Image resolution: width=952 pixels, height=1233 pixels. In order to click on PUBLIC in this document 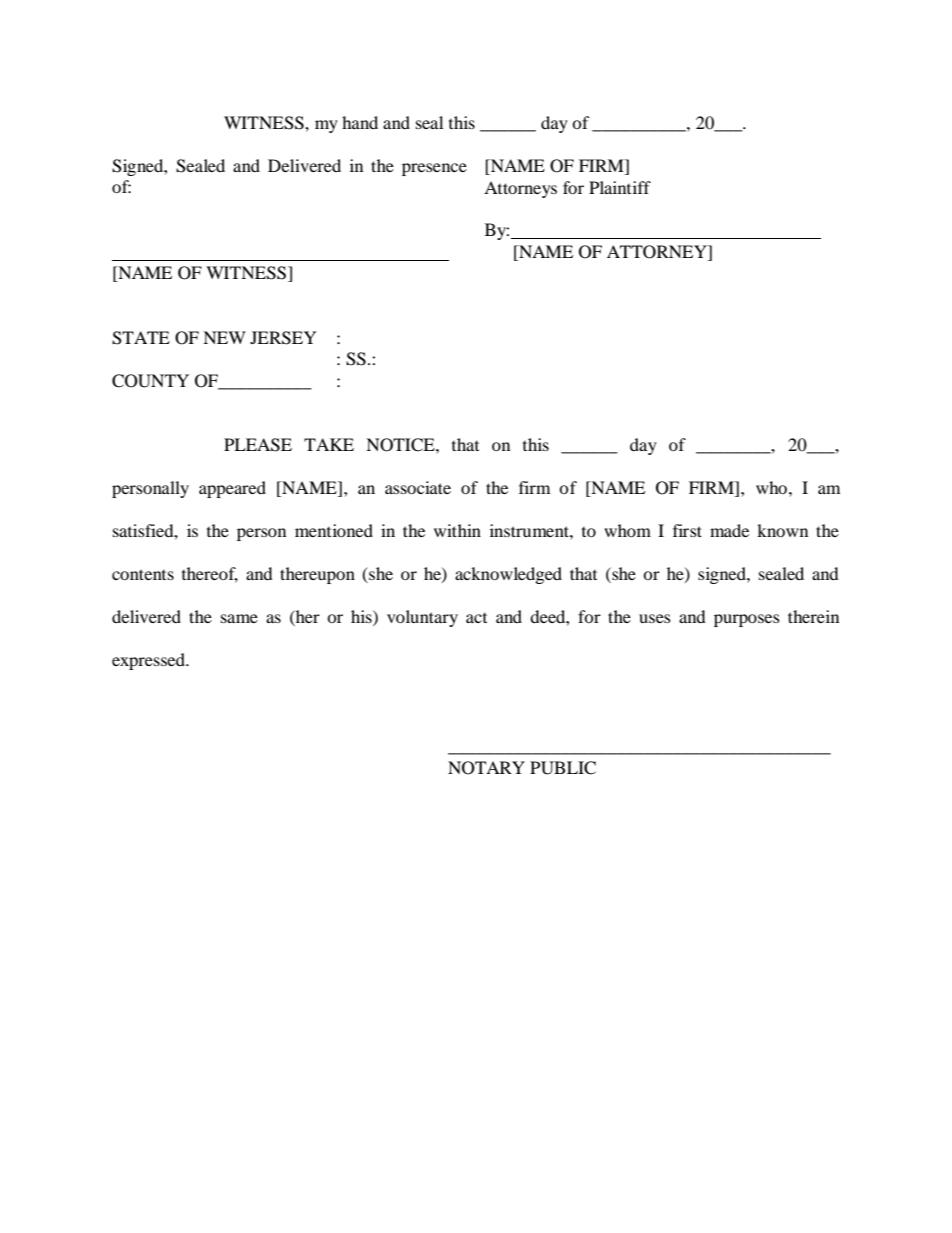, I will do `click(563, 768)`.
